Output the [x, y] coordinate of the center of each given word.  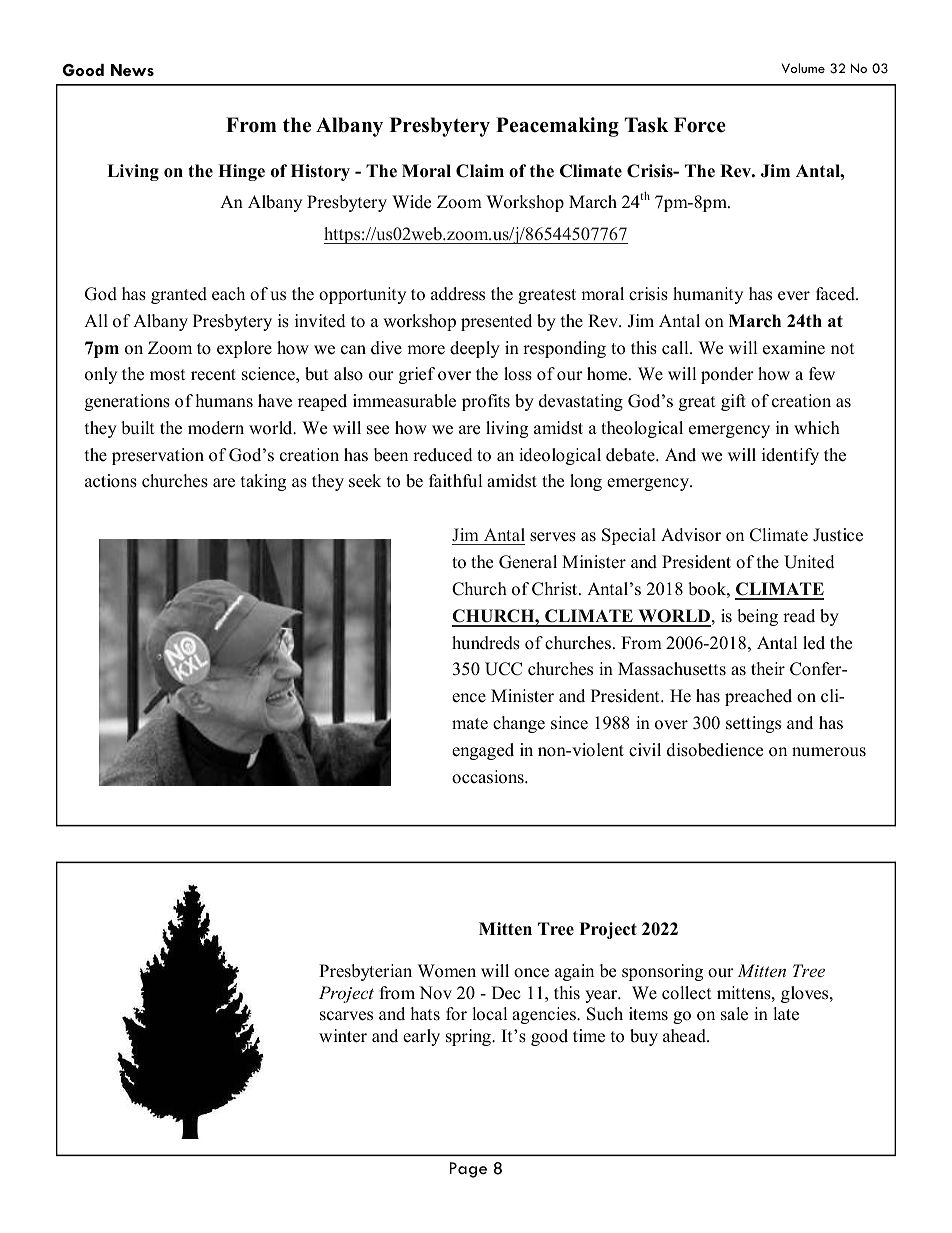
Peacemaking [557, 127]
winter [343, 1036]
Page [468, 1170]
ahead [685, 1036]
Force [700, 125]
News [132, 70]
